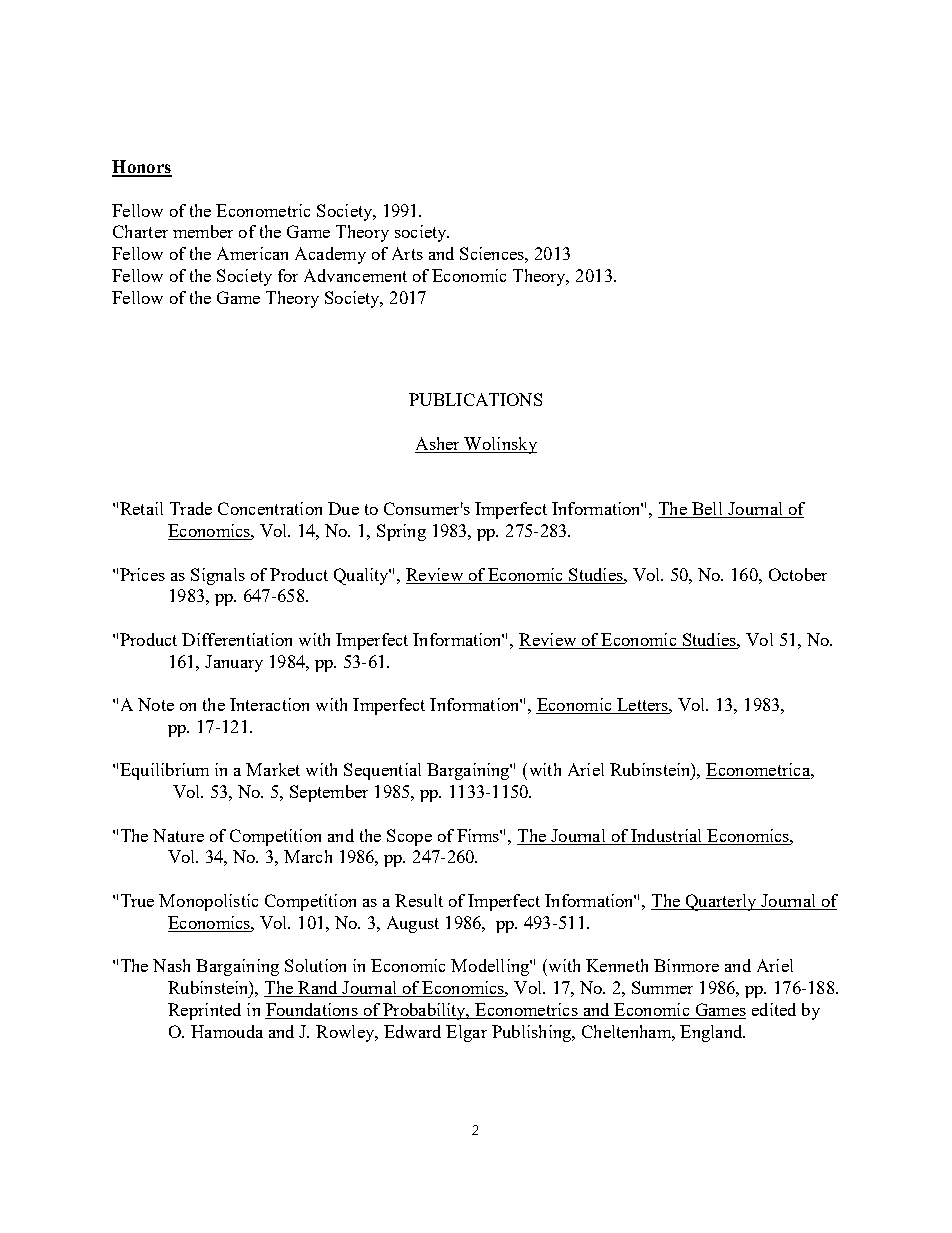 This page has width=952, height=1233. I want to click on Interaction, so click(269, 704).
